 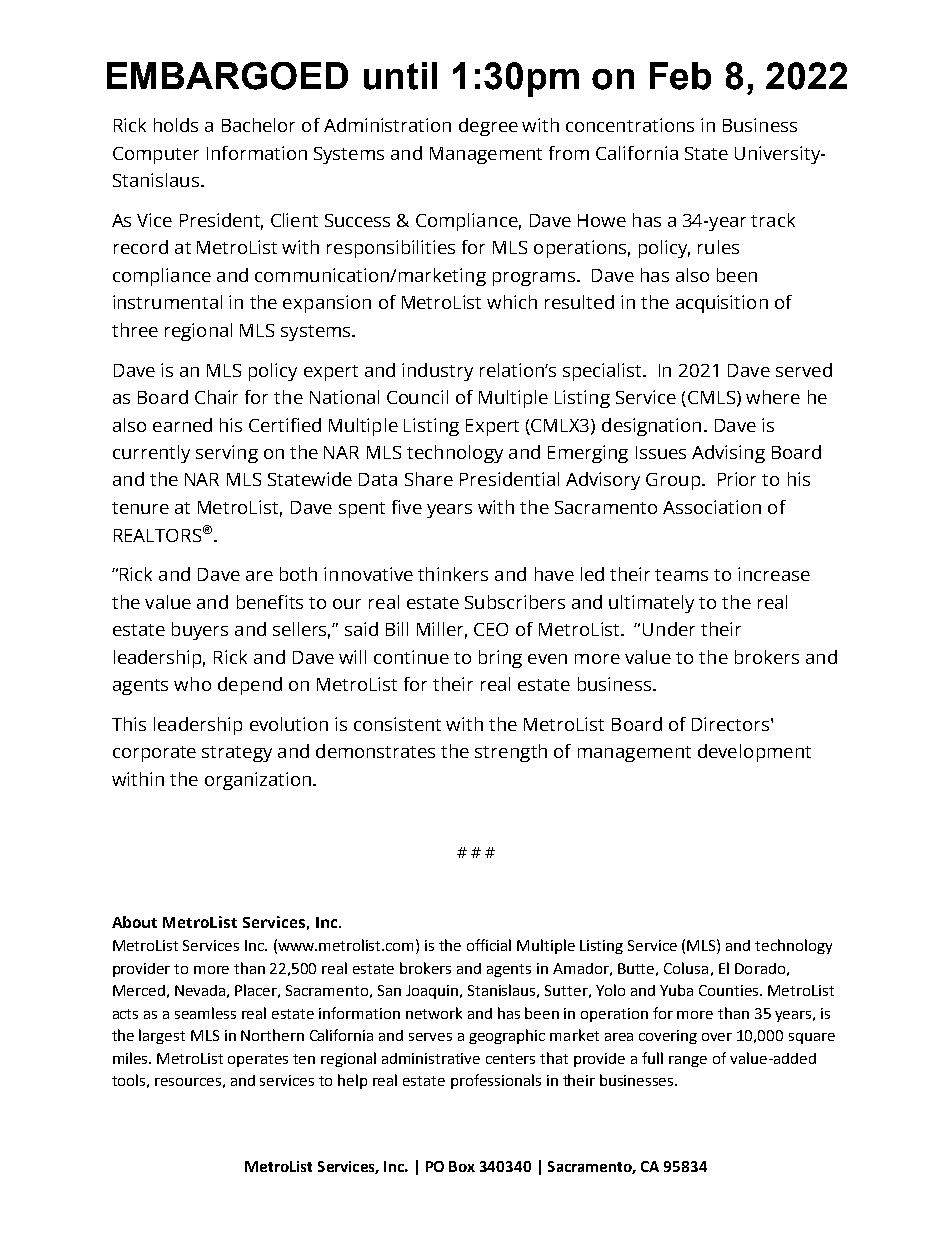 I want to click on degree, so click(x=488, y=127).
